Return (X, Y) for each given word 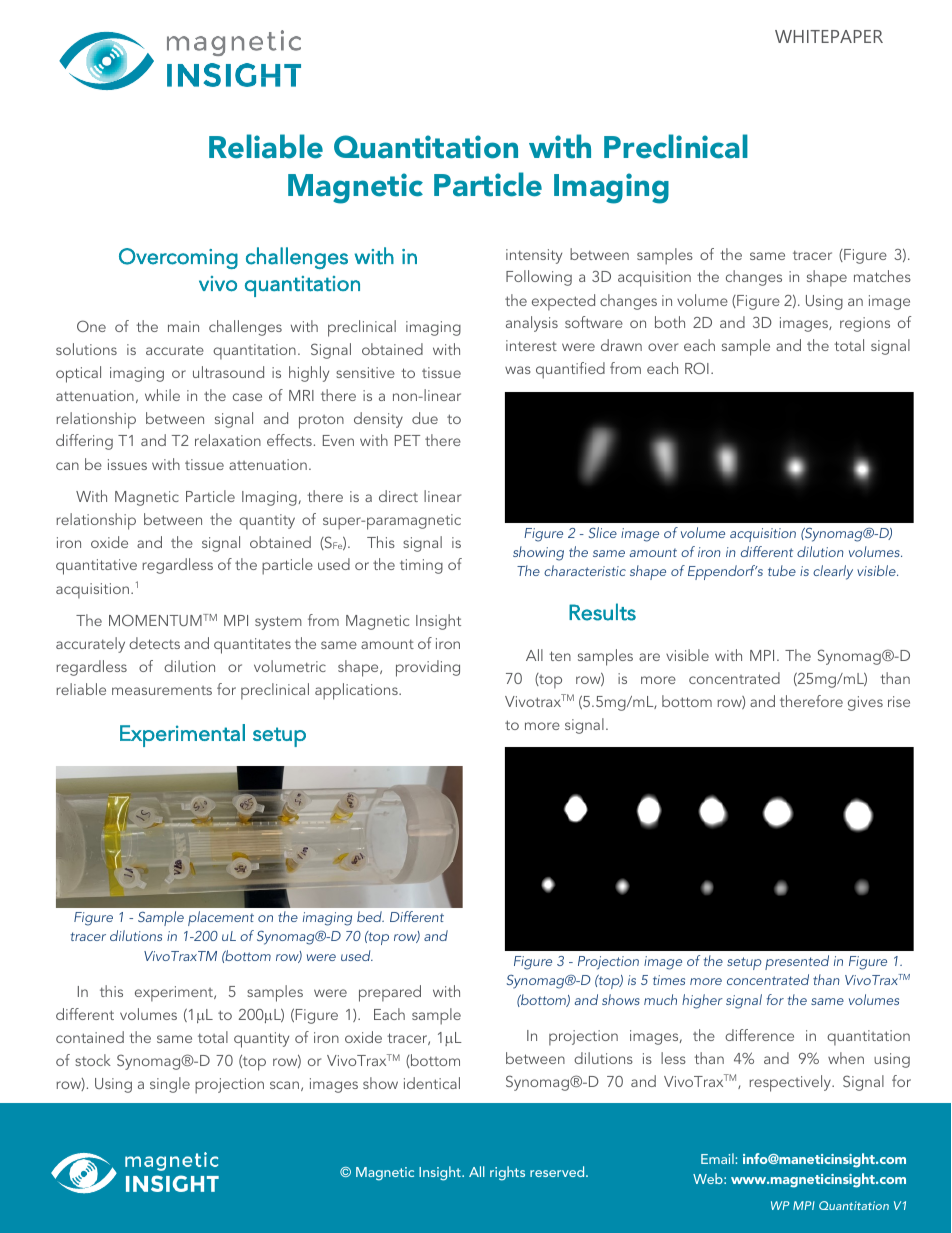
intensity (534, 256)
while (162, 395)
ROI (697, 368)
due (425, 418)
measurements (162, 690)
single (170, 1085)
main (183, 326)
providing (428, 668)
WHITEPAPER (829, 36)
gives (865, 703)
